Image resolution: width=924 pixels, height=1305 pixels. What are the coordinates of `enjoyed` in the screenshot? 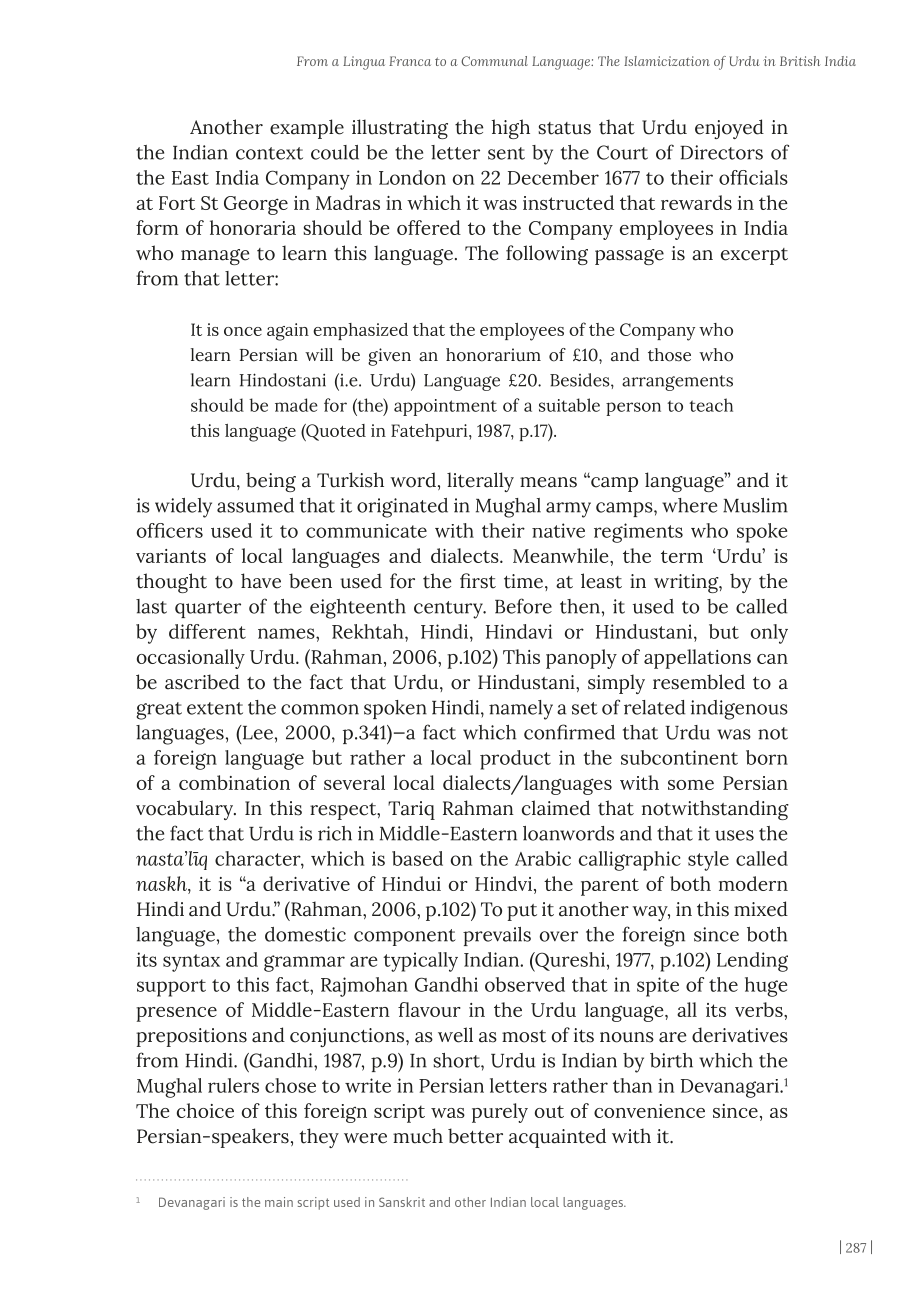 It's located at (729, 129).
